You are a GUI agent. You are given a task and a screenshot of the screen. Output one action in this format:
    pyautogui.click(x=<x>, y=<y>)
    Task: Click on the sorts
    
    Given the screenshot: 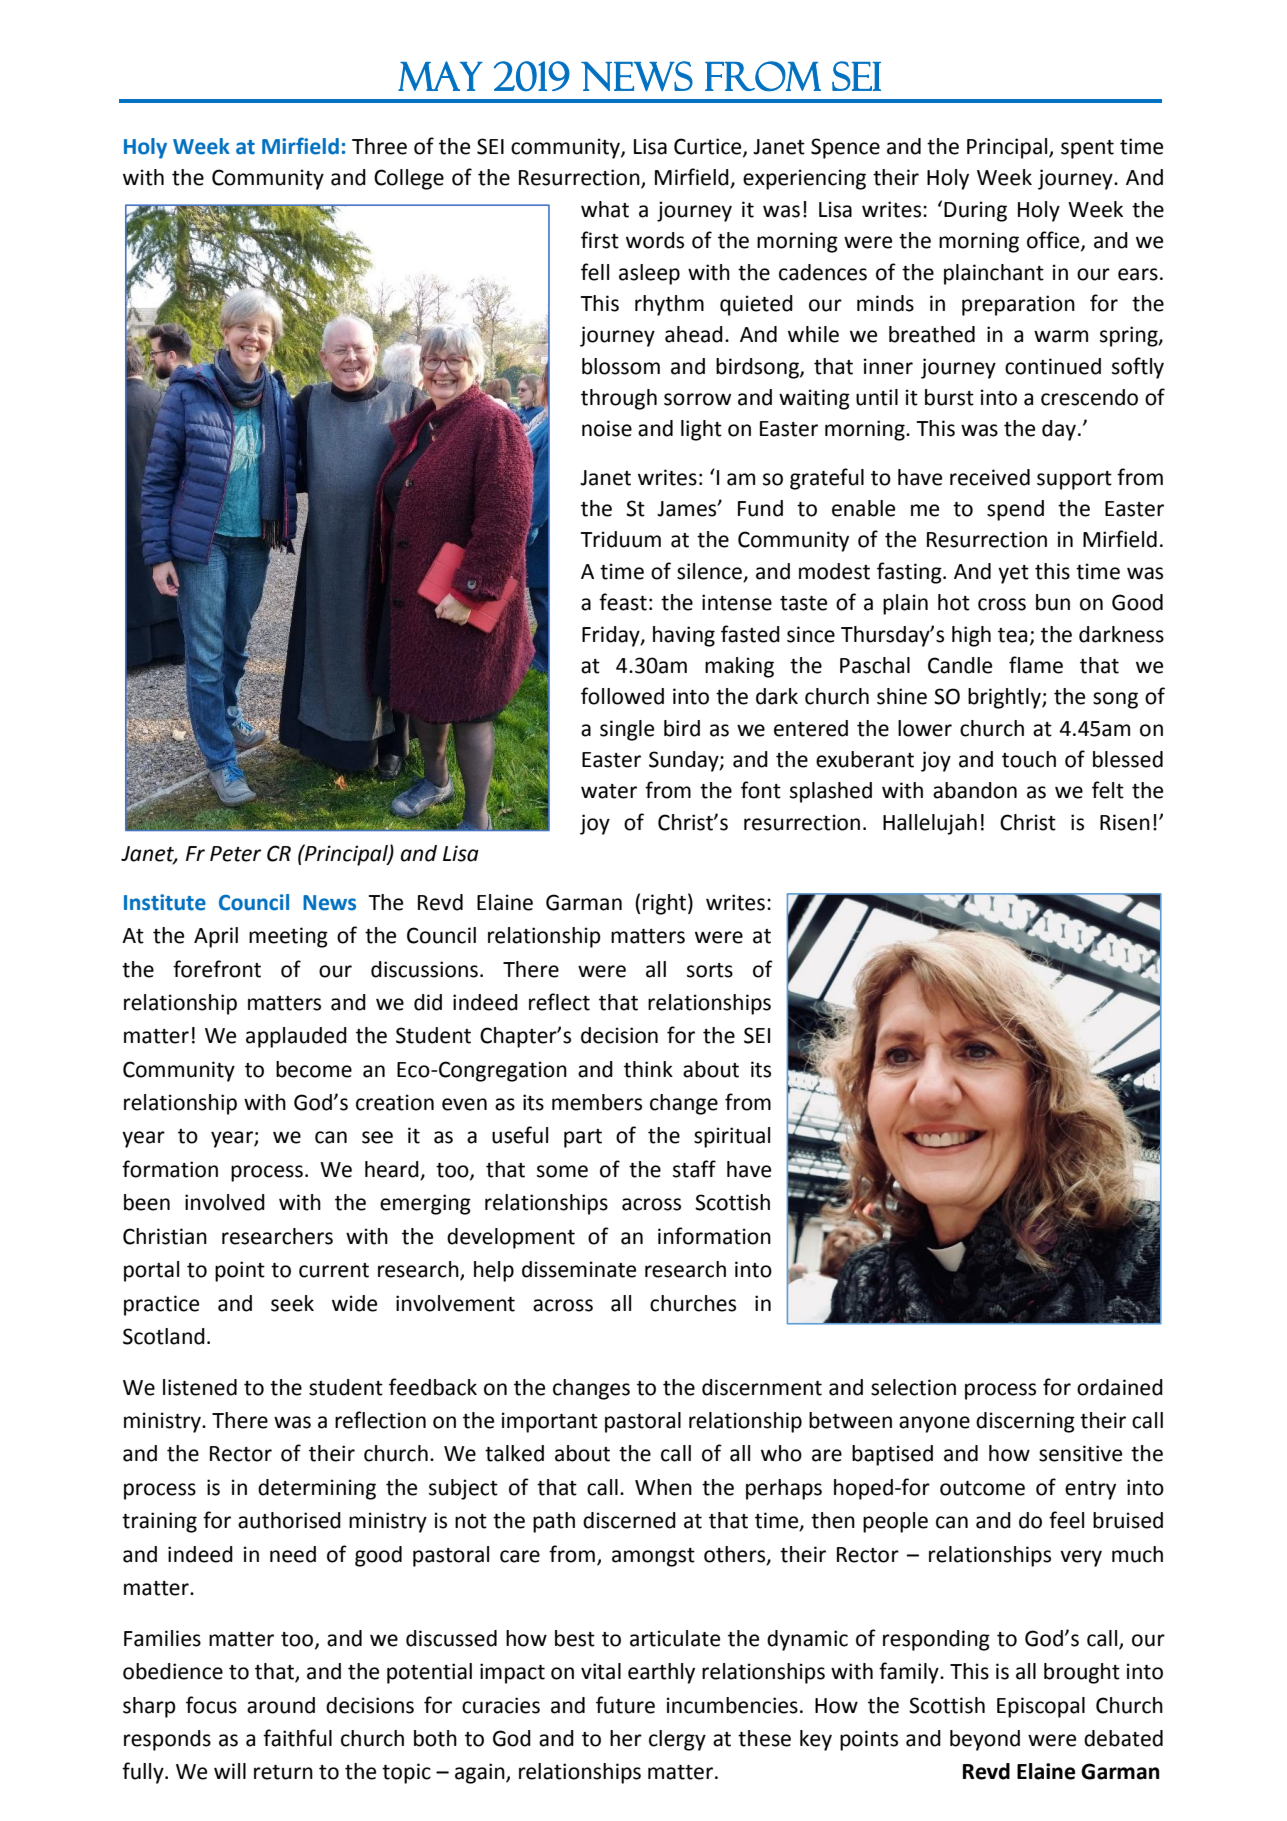 What is the action you would take?
    pyautogui.click(x=710, y=970)
